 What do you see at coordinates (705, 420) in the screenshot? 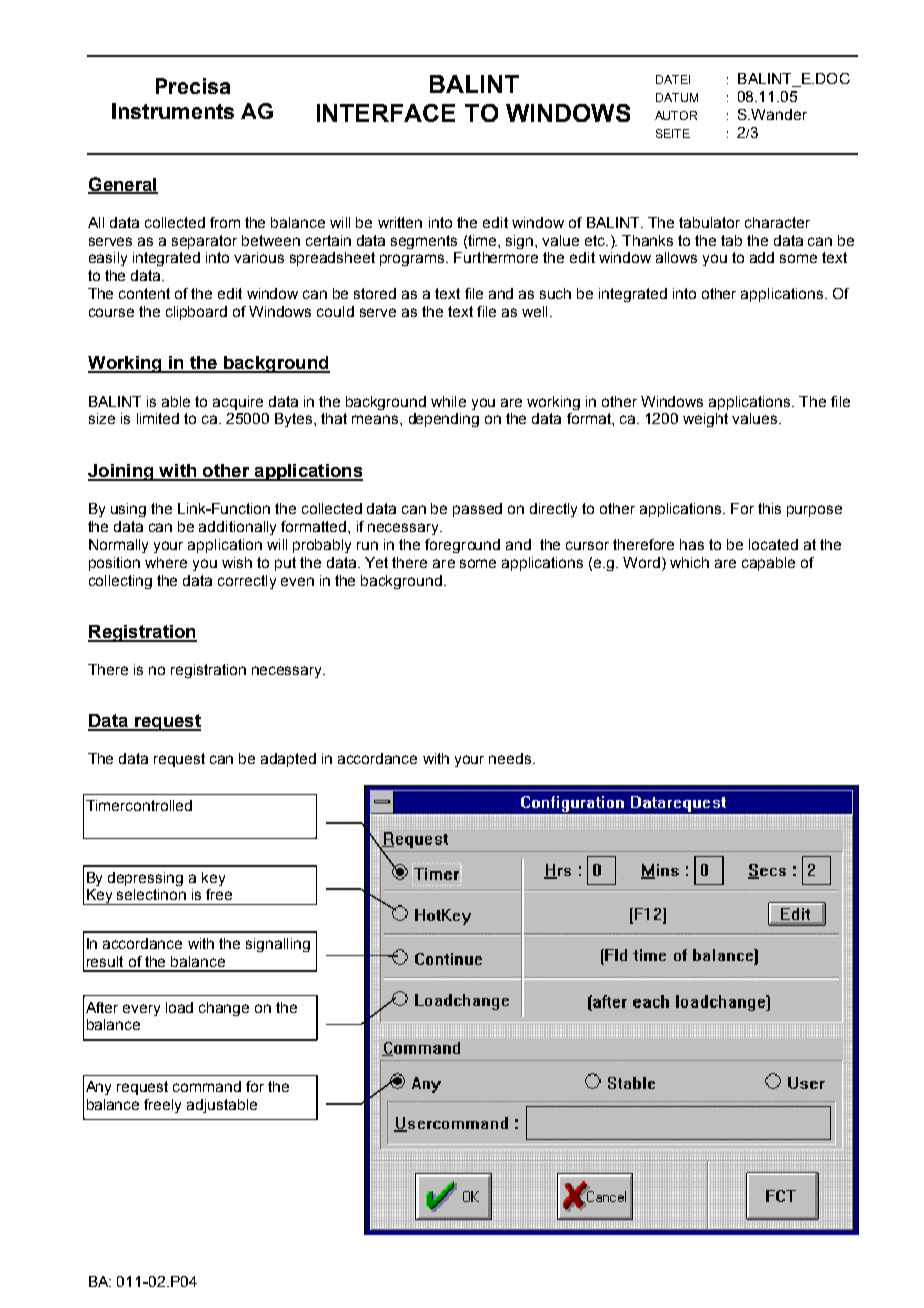
I see `weight` at bounding box center [705, 420].
